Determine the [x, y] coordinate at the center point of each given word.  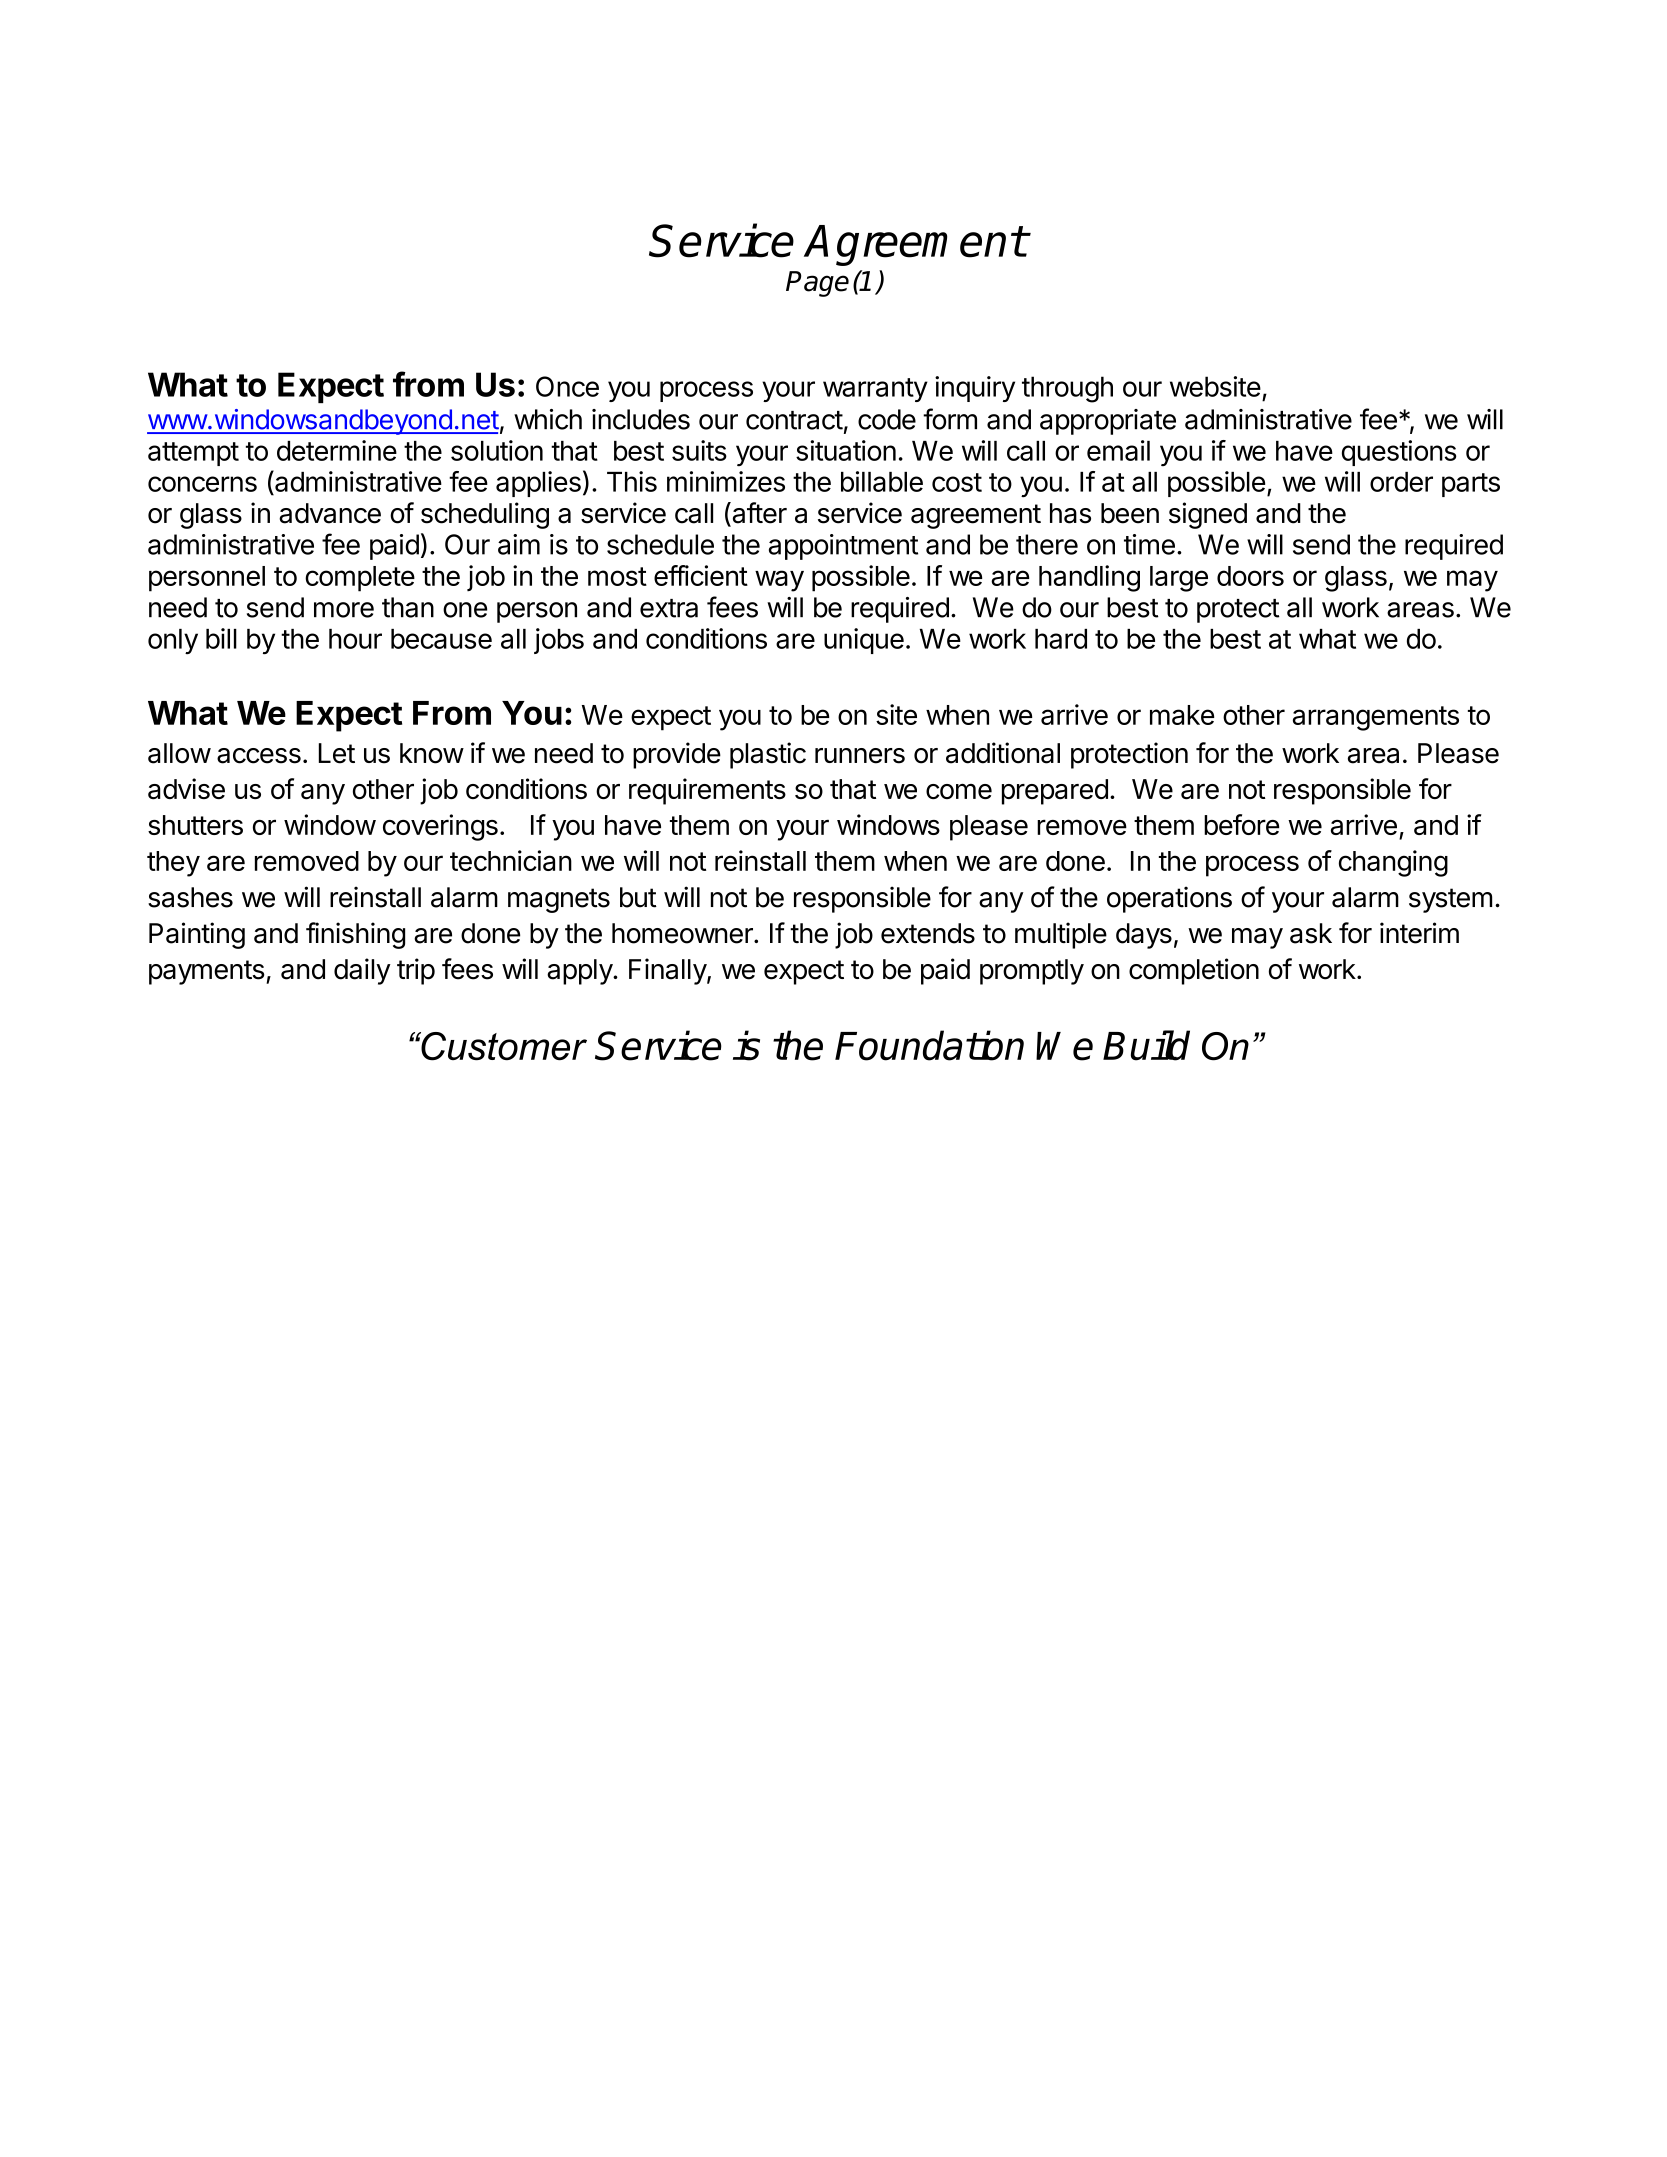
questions [1399, 453]
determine [337, 450]
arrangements [1376, 718]
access [259, 756]
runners [860, 756]
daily [362, 971]
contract [794, 420]
